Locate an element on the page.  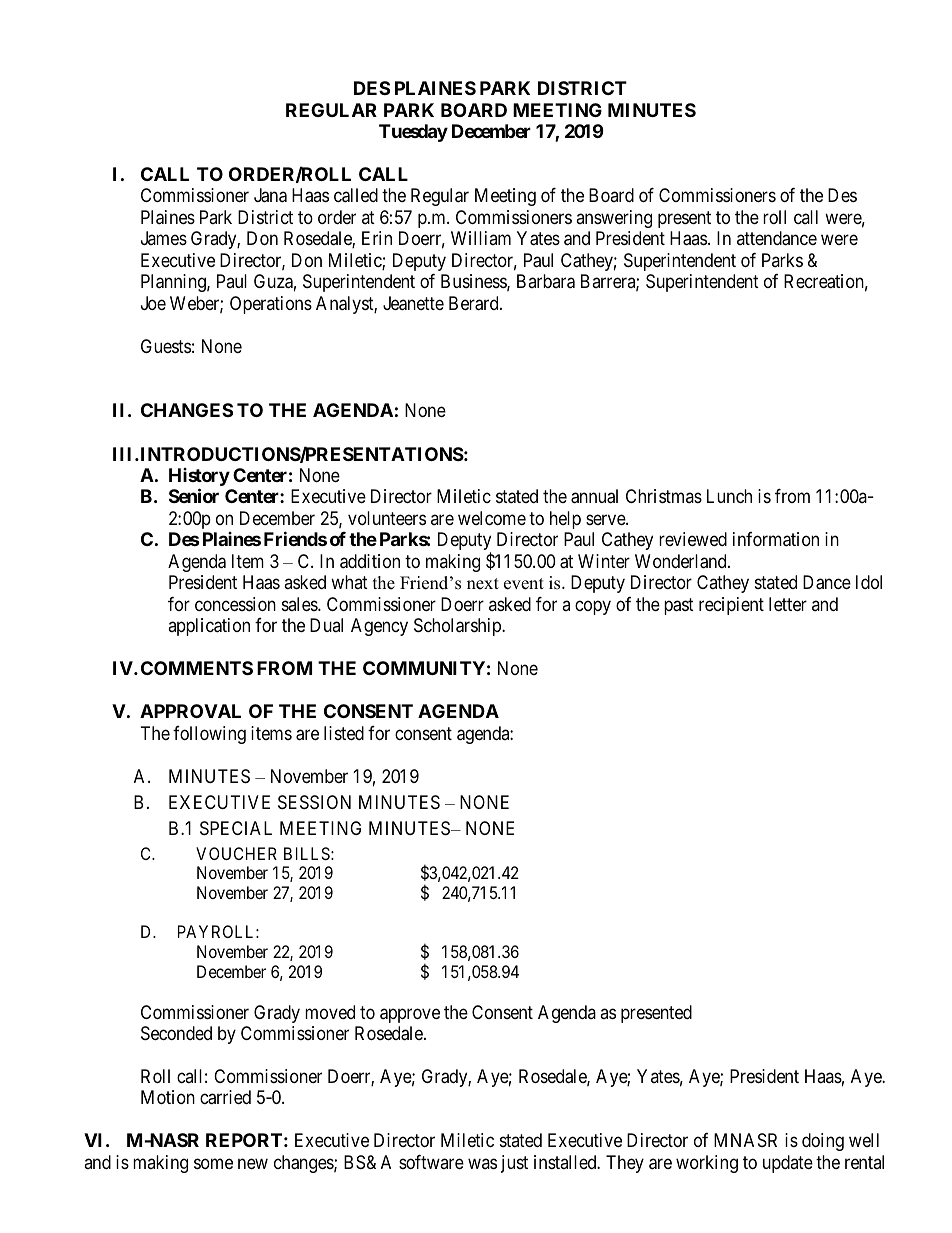
letter is located at coordinates (788, 604).
